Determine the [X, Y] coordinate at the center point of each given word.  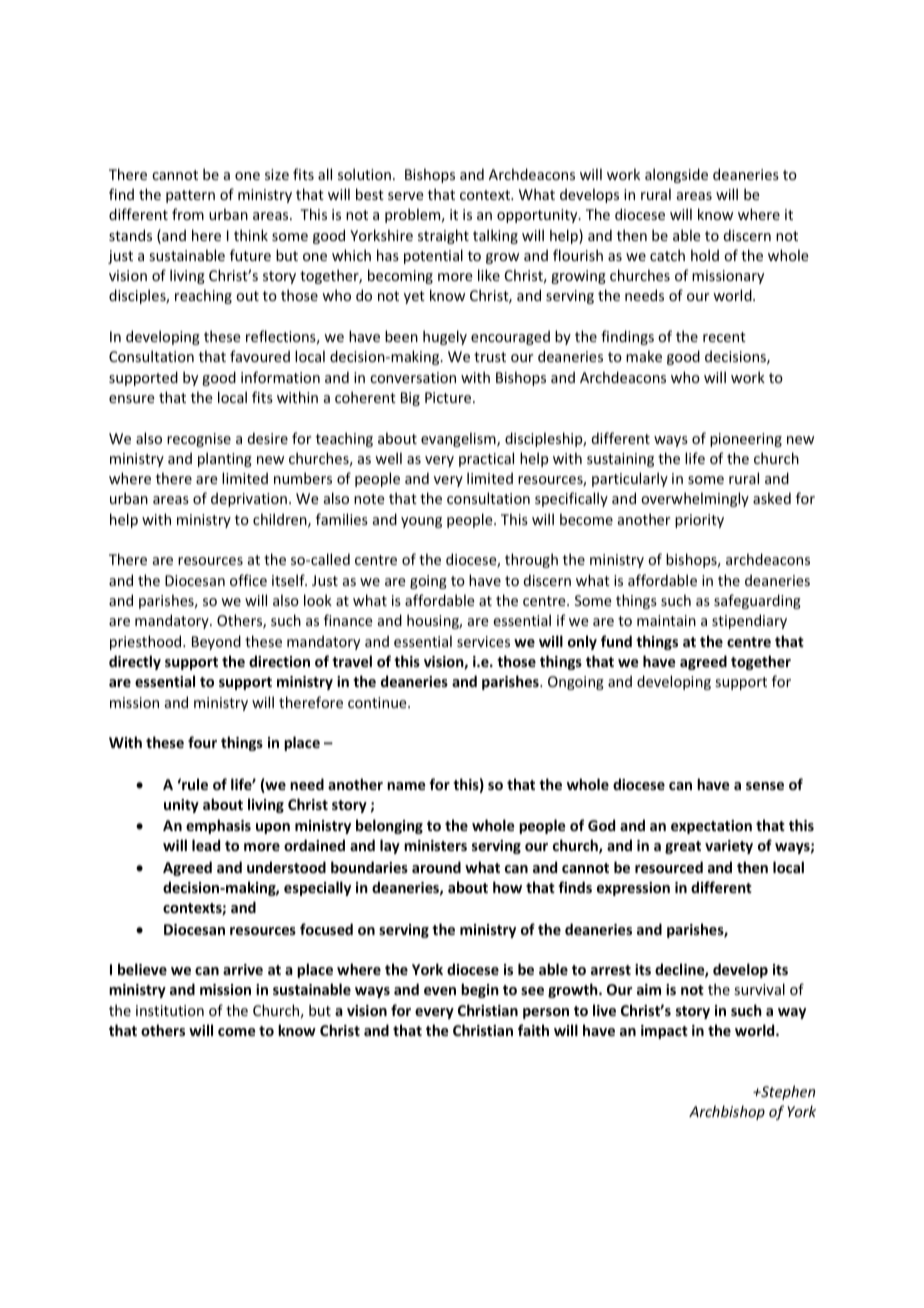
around [436, 867]
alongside [676, 175]
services [483, 641]
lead [206, 845]
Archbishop [727, 1112]
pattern [190, 196]
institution [170, 1010]
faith [533, 1030]
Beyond [216, 642]
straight [443, 236]
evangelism [459, 439]
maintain [666, 620]
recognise [199, 440]
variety [729, 847]
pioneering [746, 440]
